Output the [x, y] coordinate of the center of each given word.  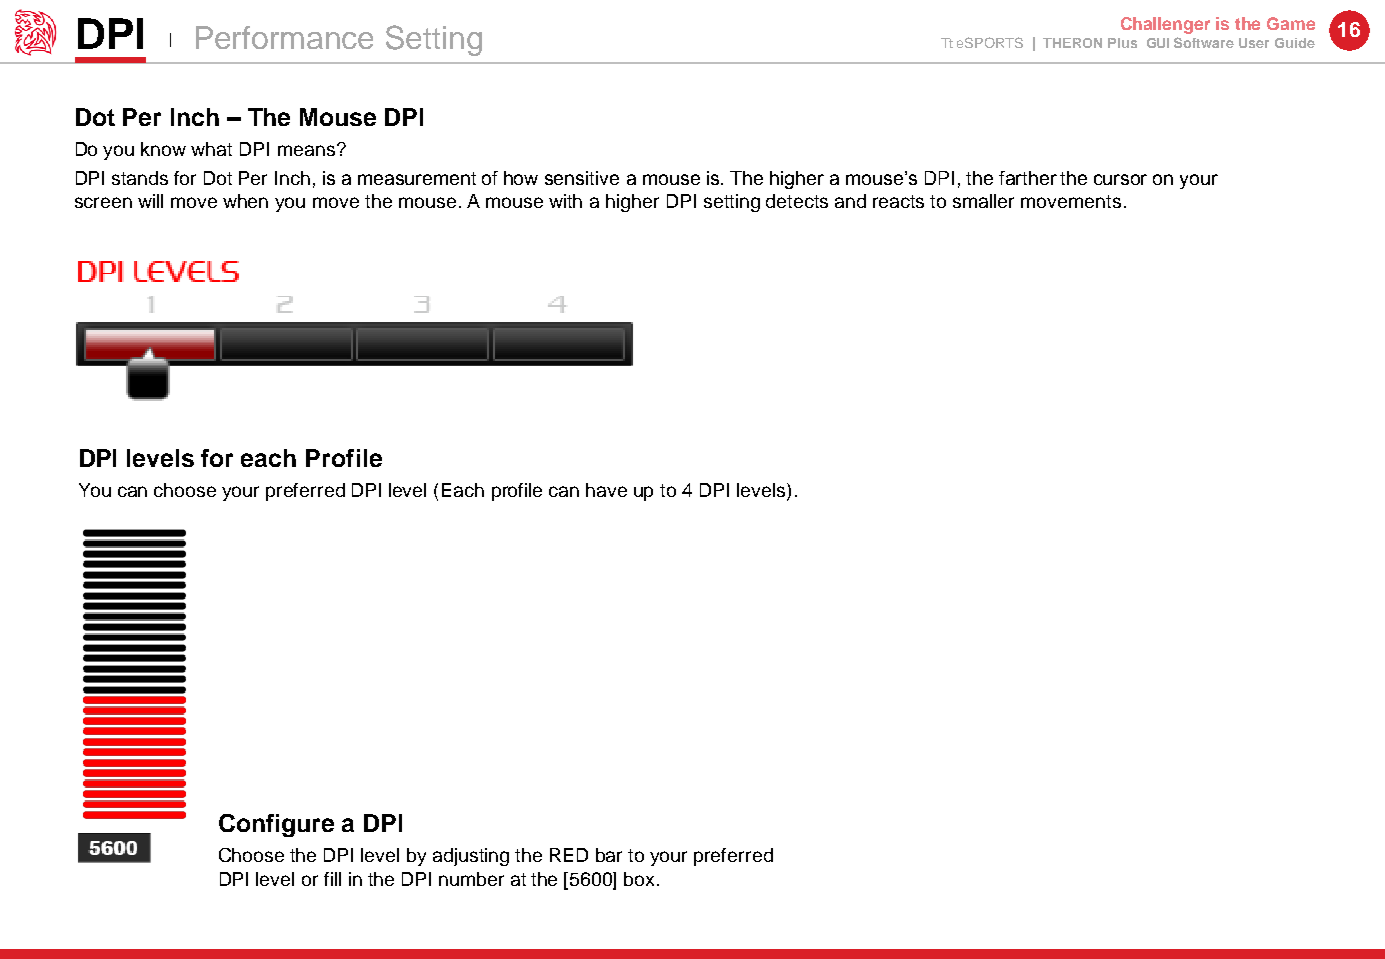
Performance [284, 37]
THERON [1072, 43]
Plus [1122, 43]
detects [797, 201]
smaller [983, 201]
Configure [276, 825]
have [606, 490]
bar [609, 855]
